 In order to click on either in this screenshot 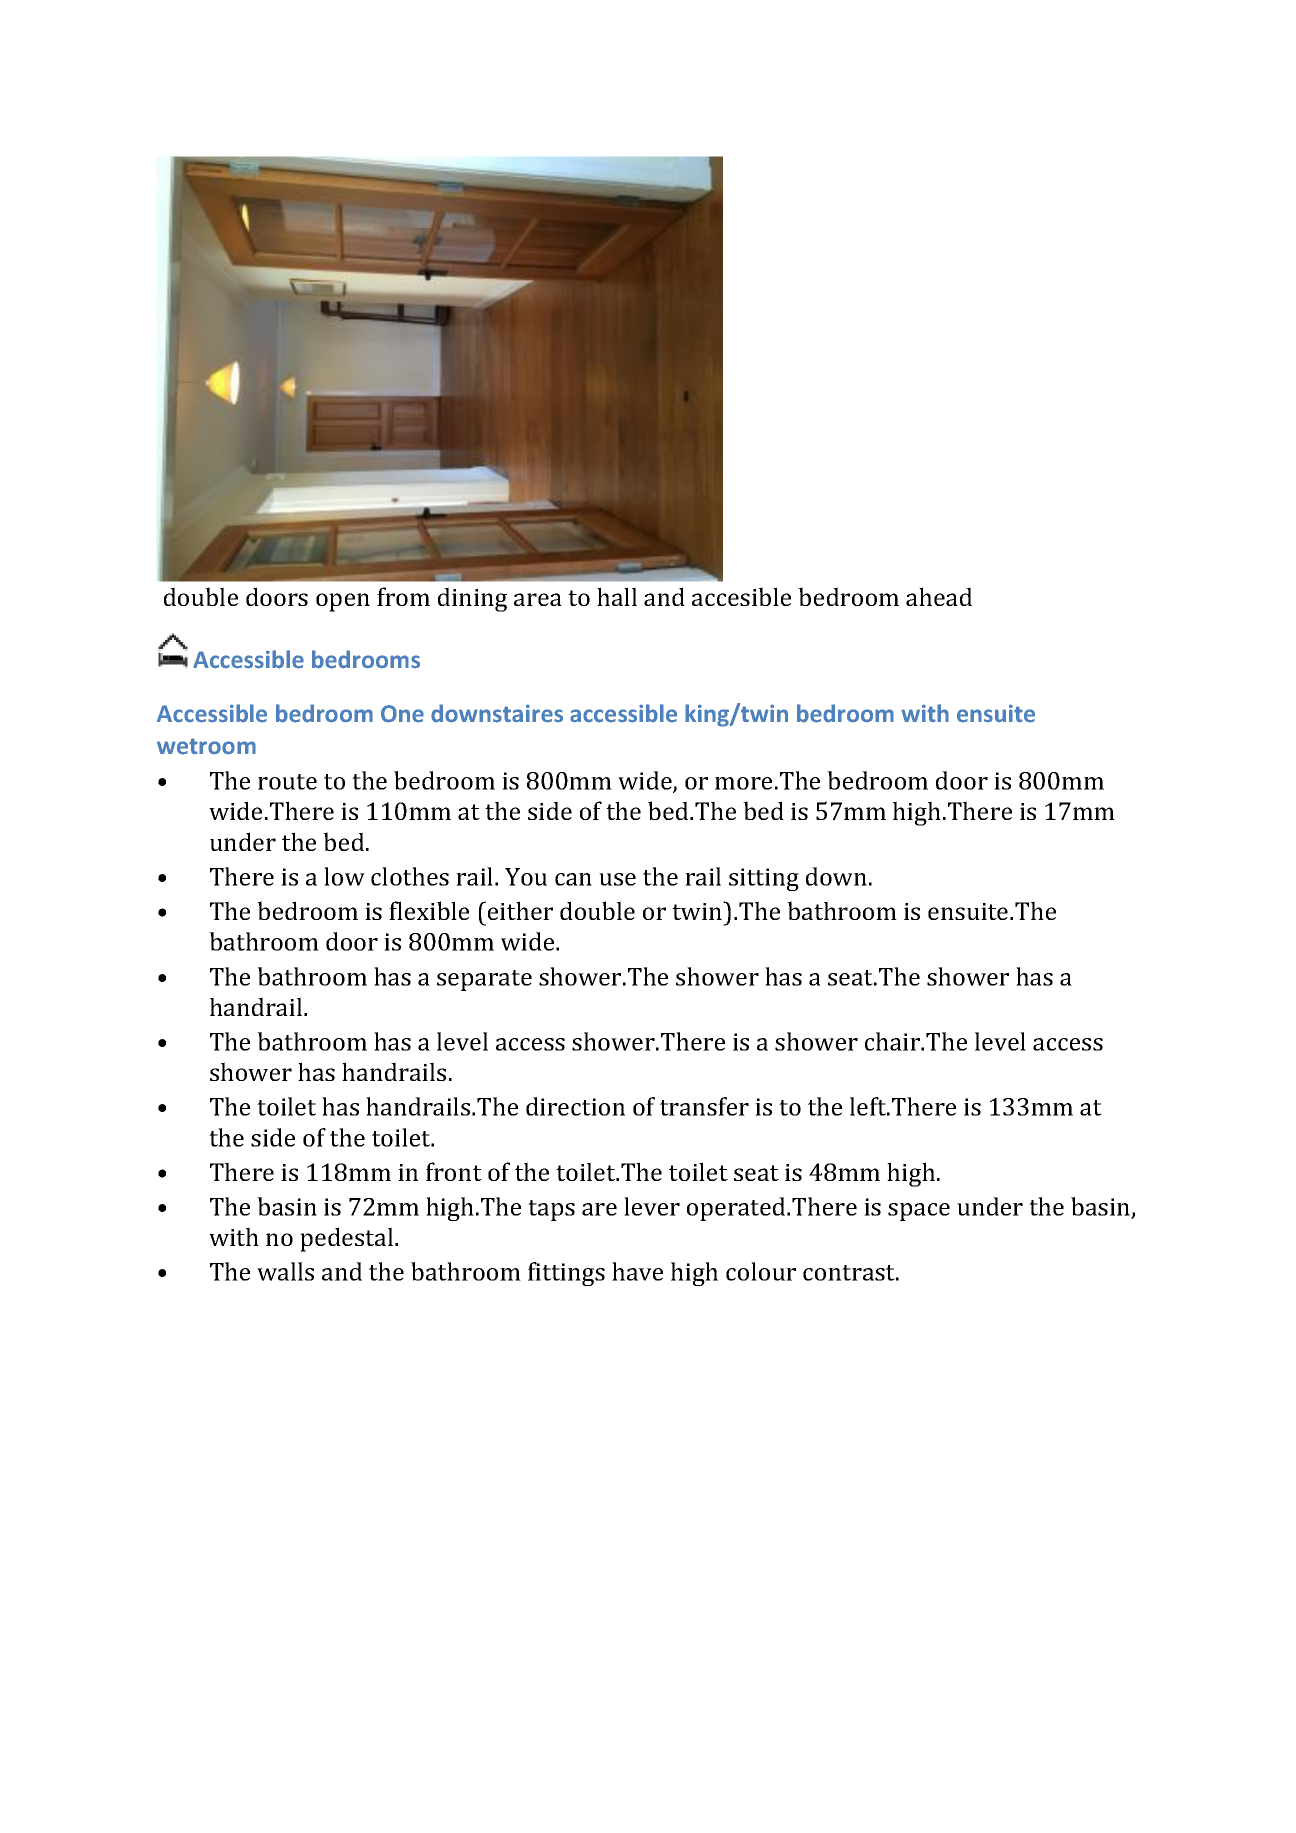, I will do `click(520, 910)`.
